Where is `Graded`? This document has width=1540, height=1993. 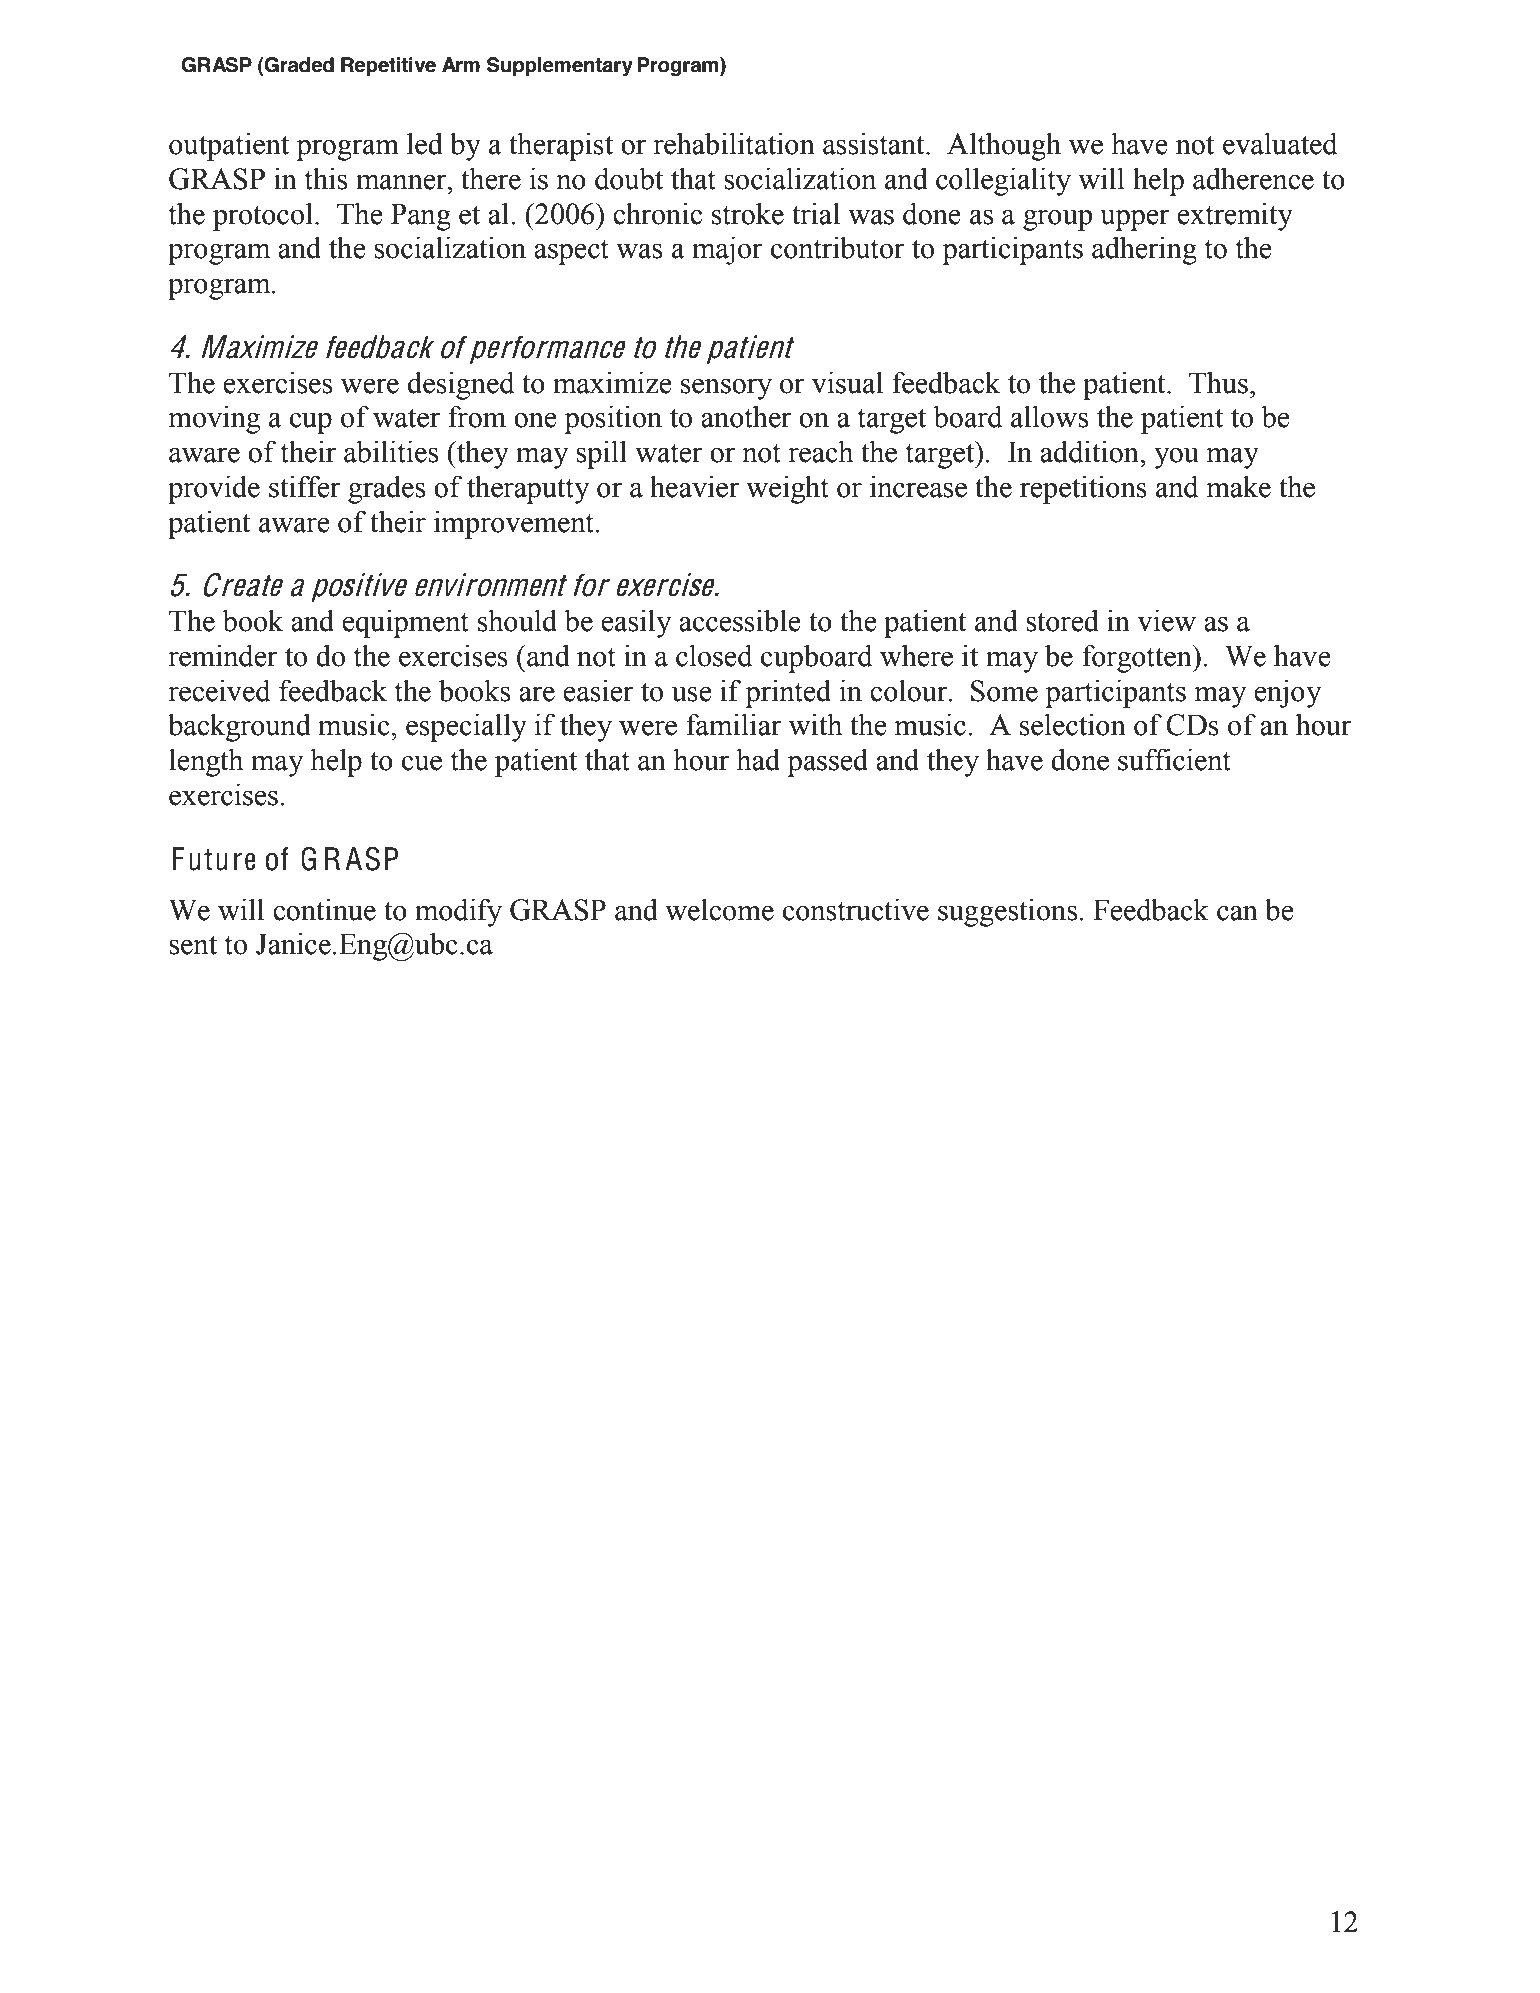 Graded is located at coordinates (298, 65).
